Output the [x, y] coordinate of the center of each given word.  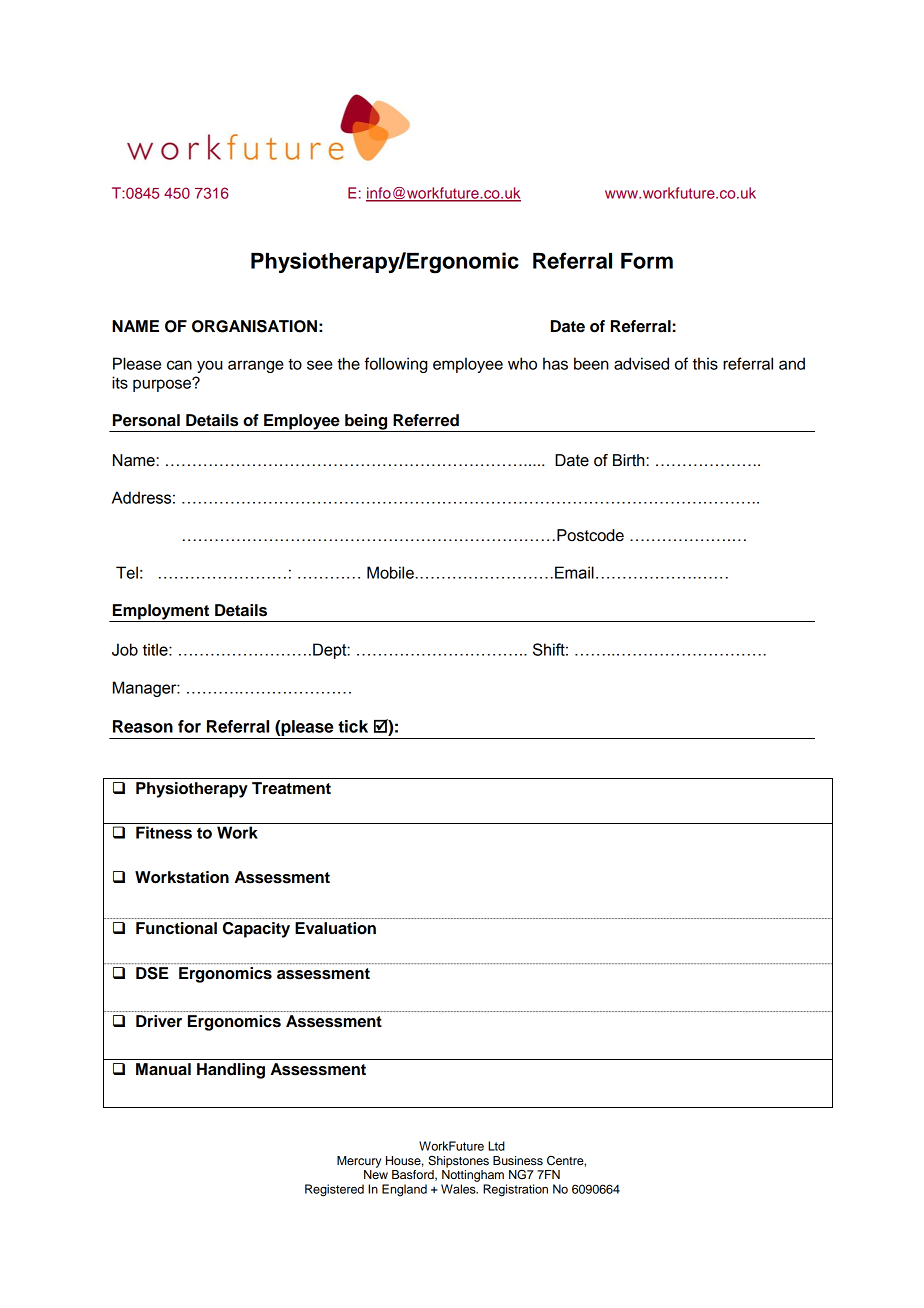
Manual [163, 1069]
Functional [176, 928]
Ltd [496, 1146]
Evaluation [335, 928]
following [396, 365]
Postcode [590, 535]
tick [353, 726]
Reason [143, 726]
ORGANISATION [254, 326]
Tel [127, 572]
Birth [630, 460]
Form [647, 261]
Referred [426, 420]
